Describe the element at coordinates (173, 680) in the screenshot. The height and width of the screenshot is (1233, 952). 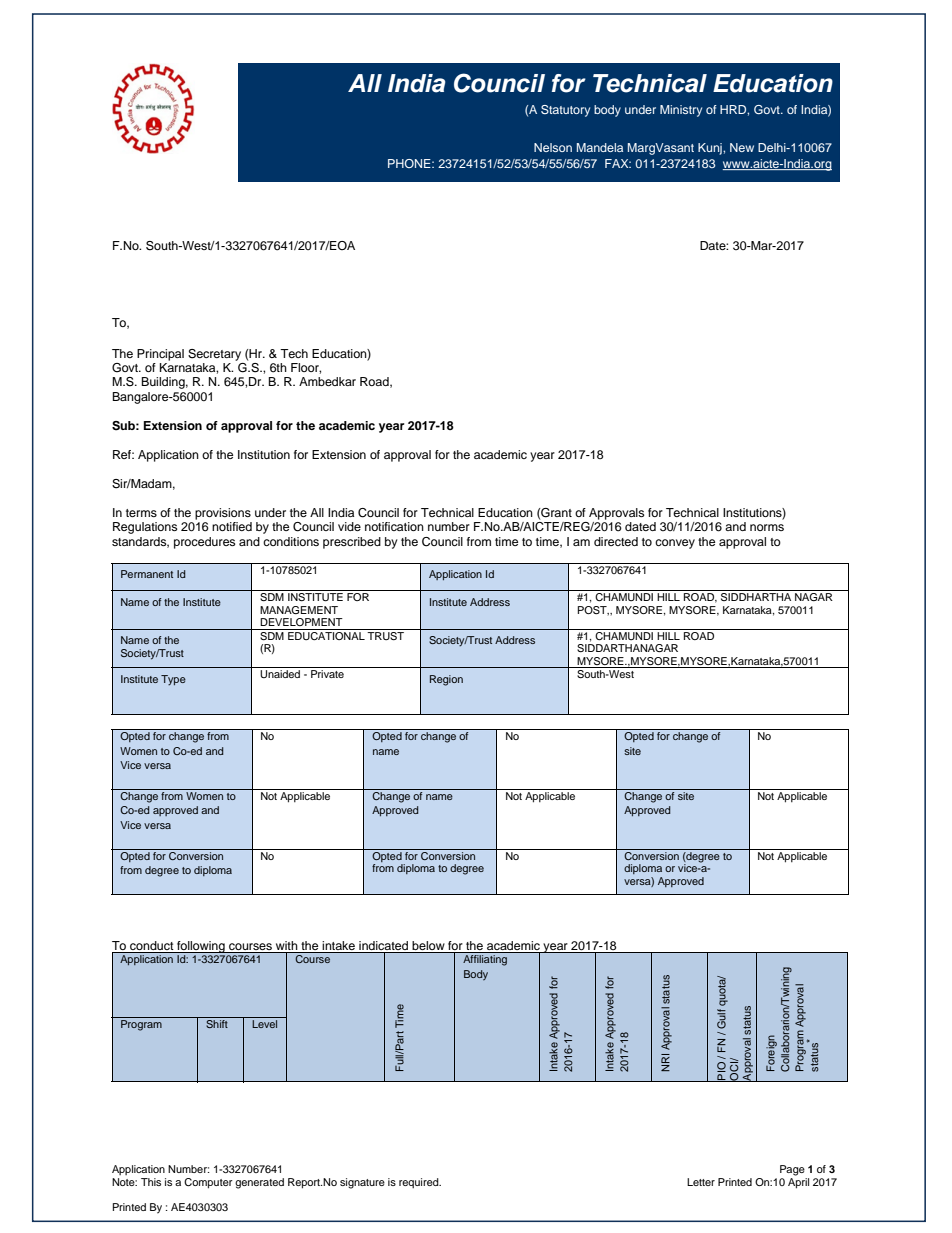
I see `Type` at that location.
